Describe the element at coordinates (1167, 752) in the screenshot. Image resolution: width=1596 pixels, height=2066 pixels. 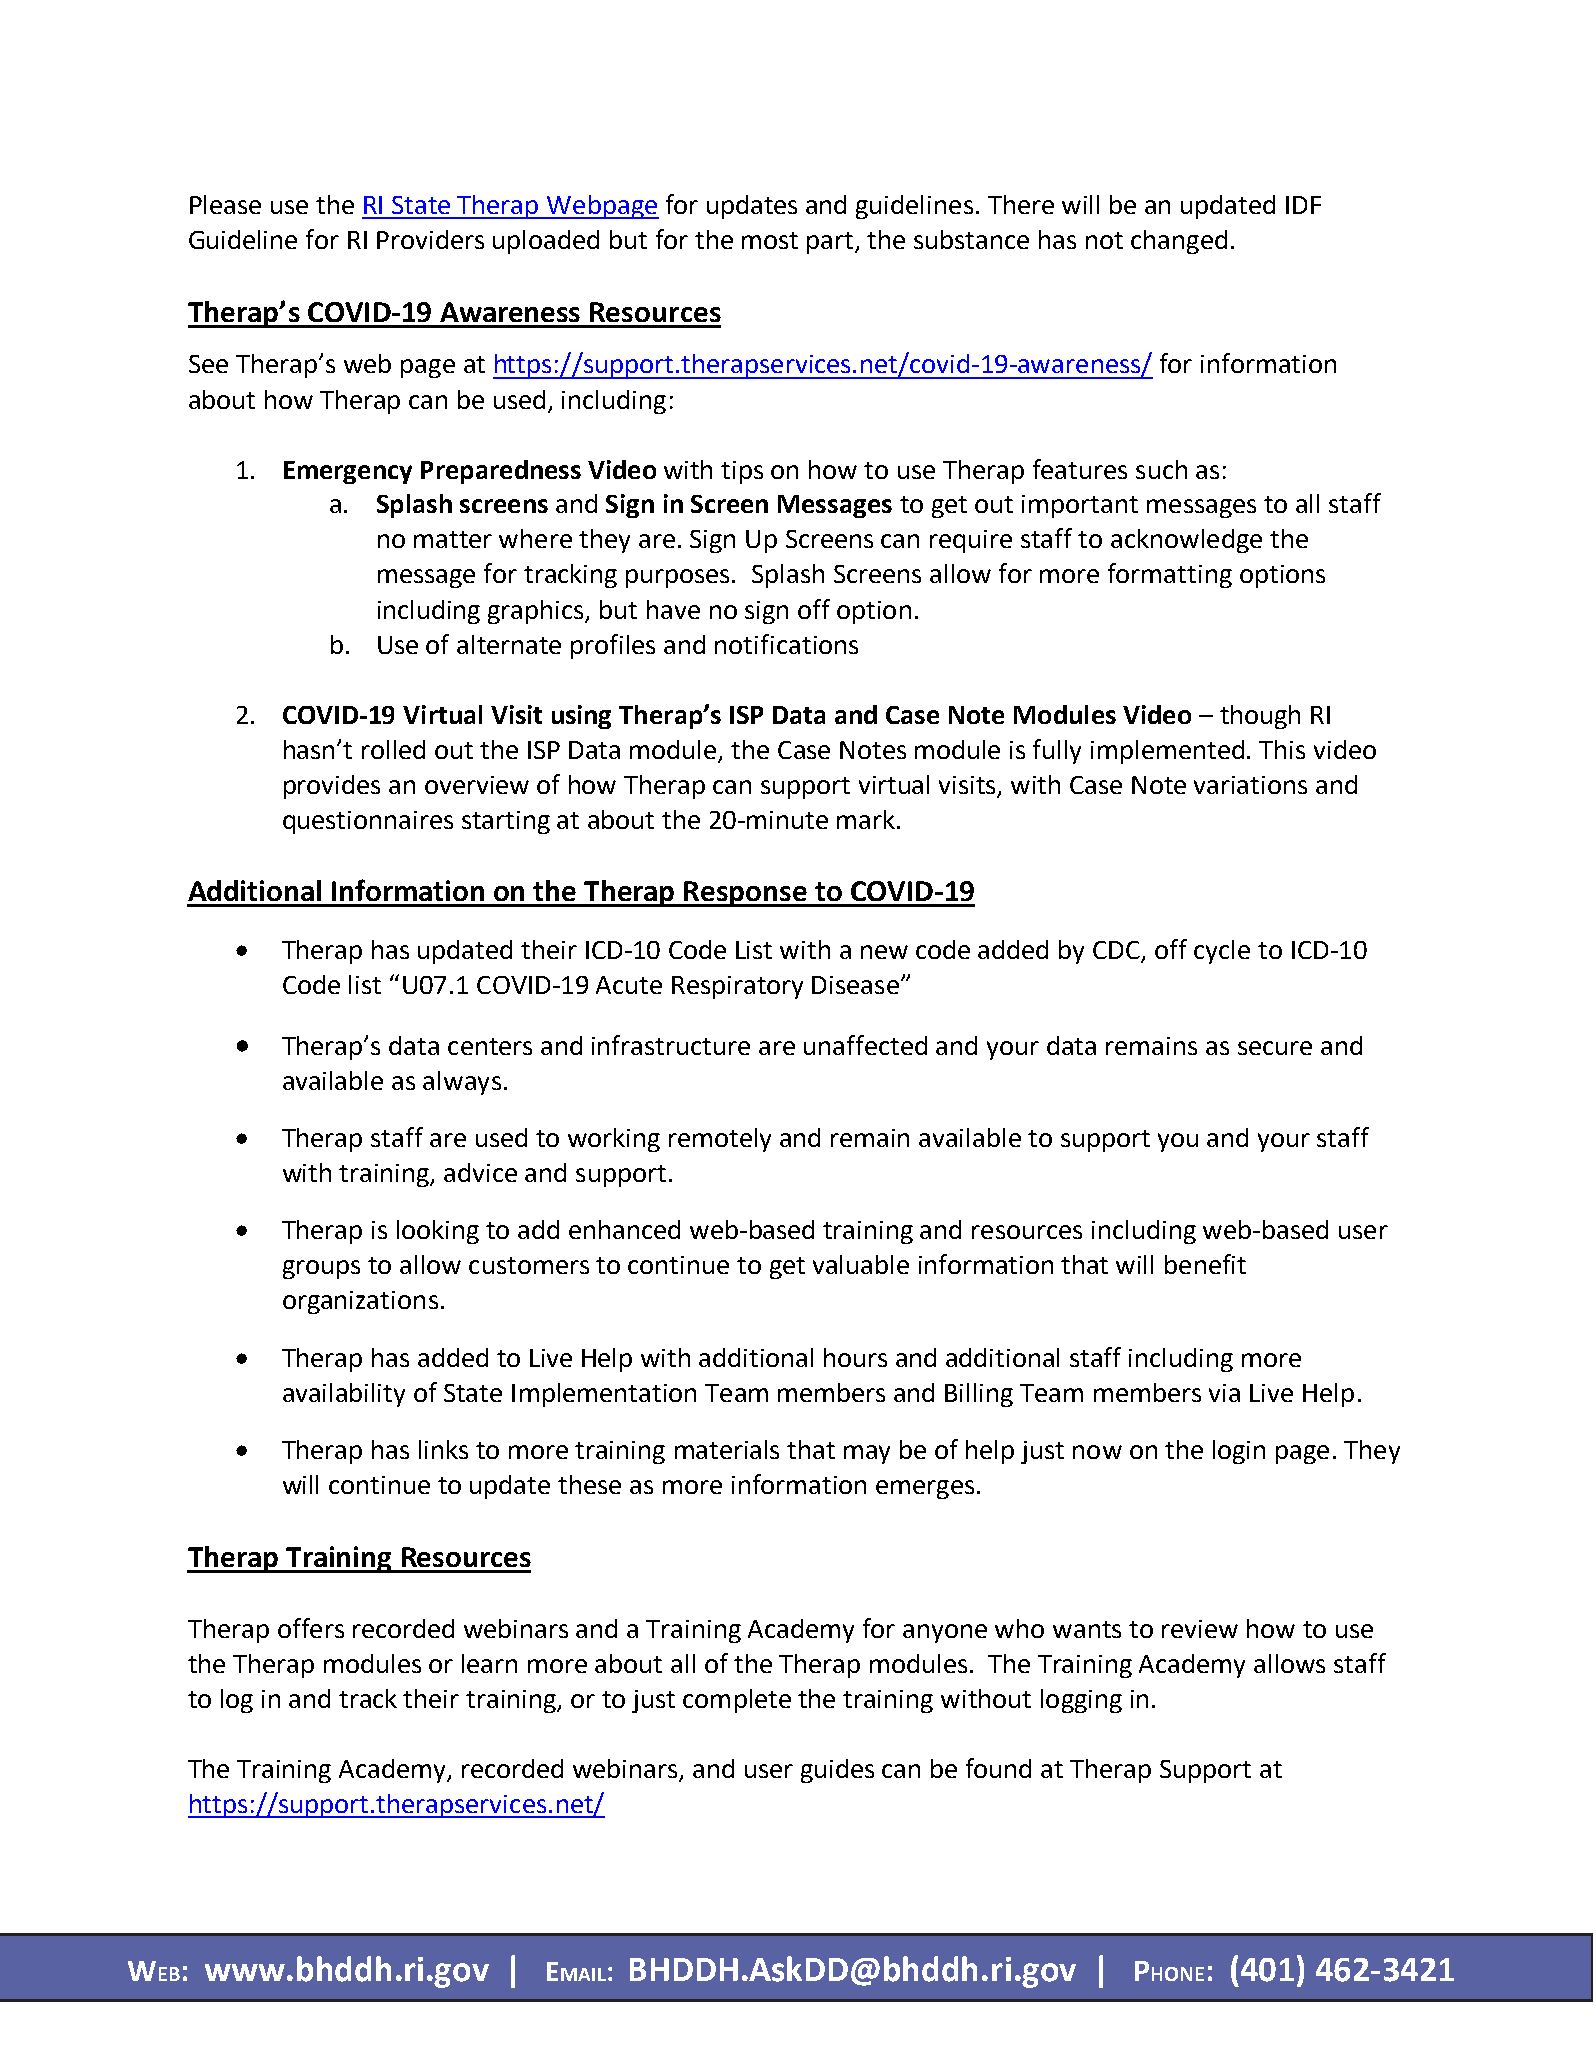
I see `implemented` at that location.
